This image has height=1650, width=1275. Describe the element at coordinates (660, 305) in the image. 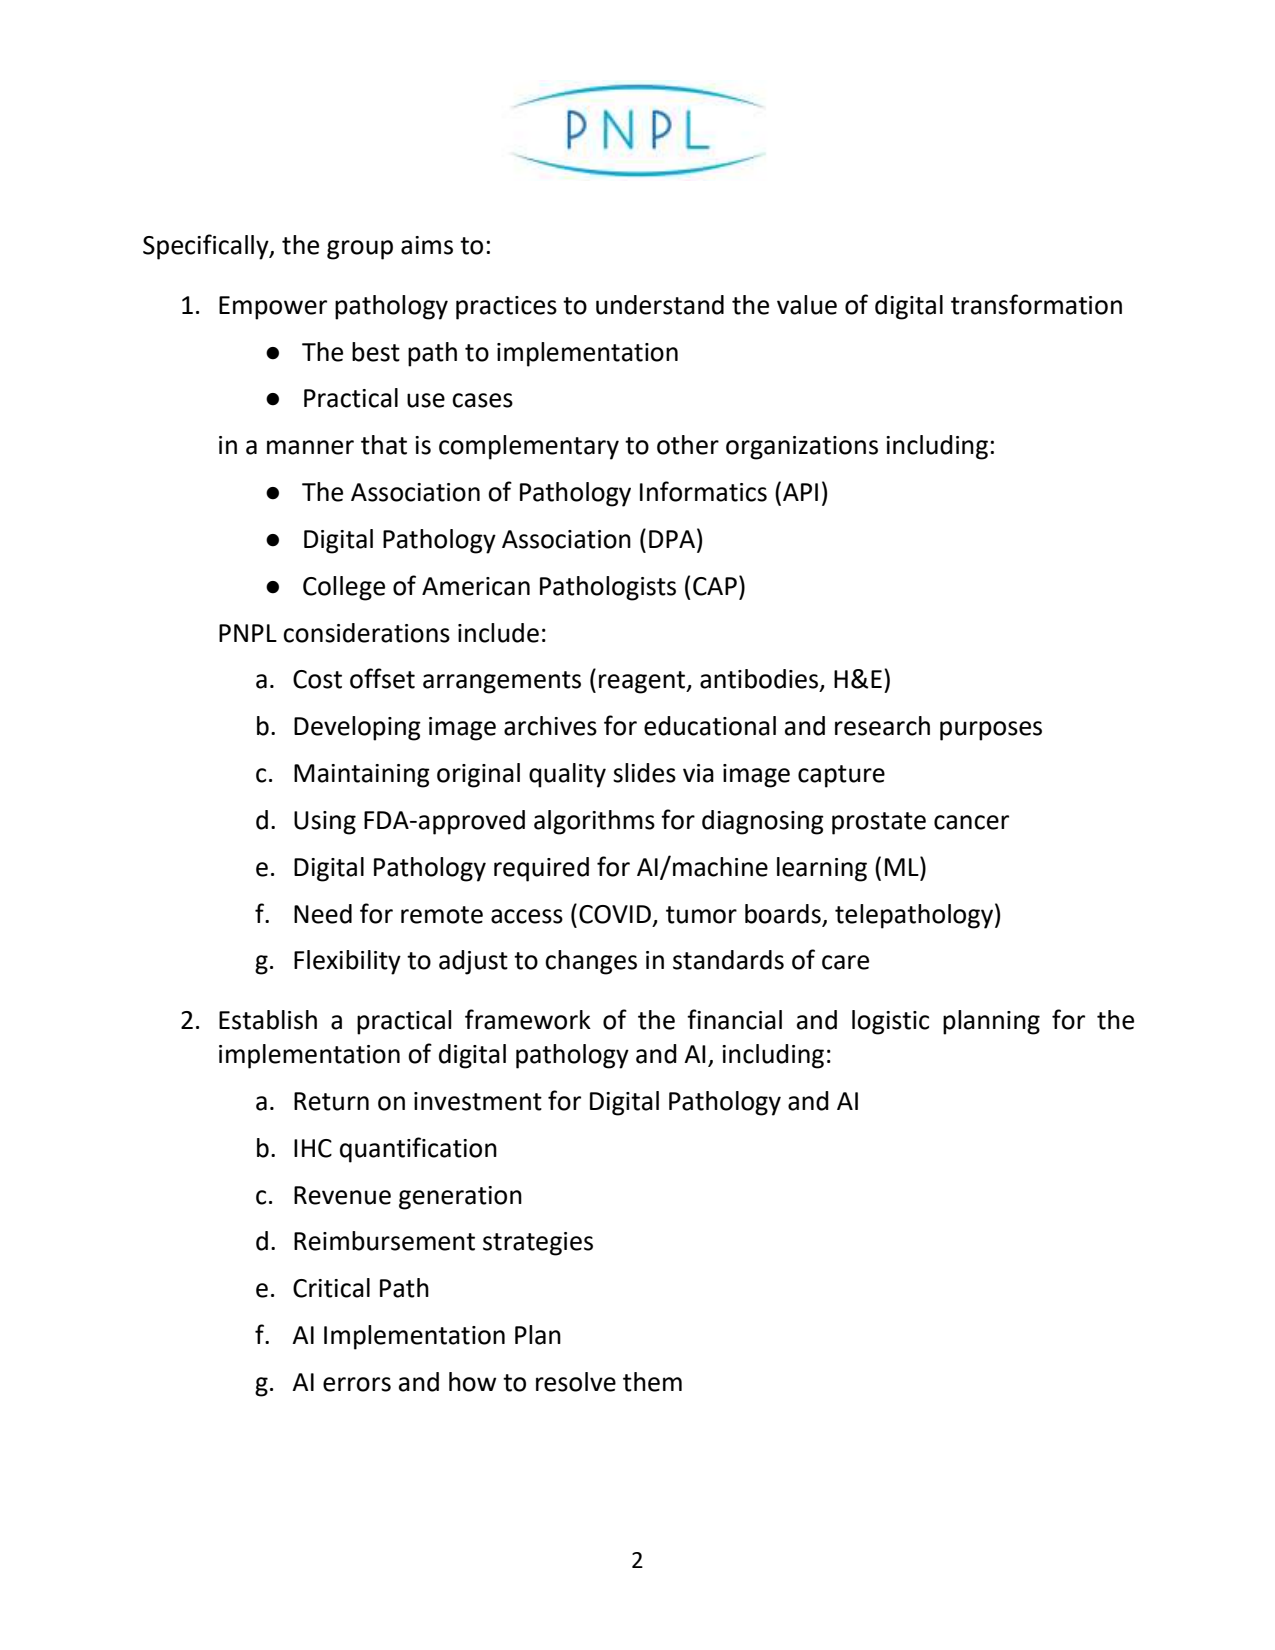

I see `understand` at that location.
